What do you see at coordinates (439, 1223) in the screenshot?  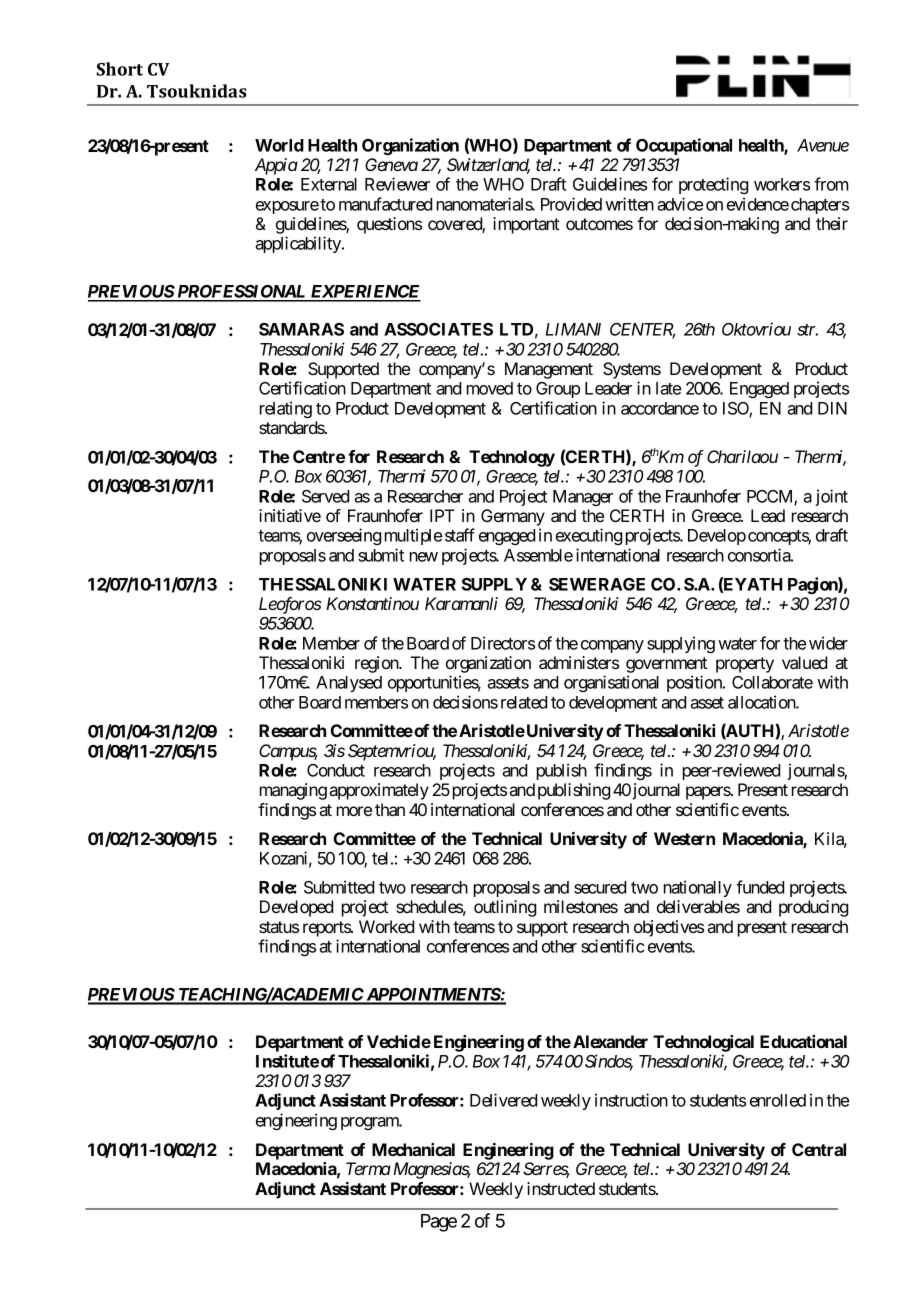 I see `Page` at bounding box center [439, 1223].
